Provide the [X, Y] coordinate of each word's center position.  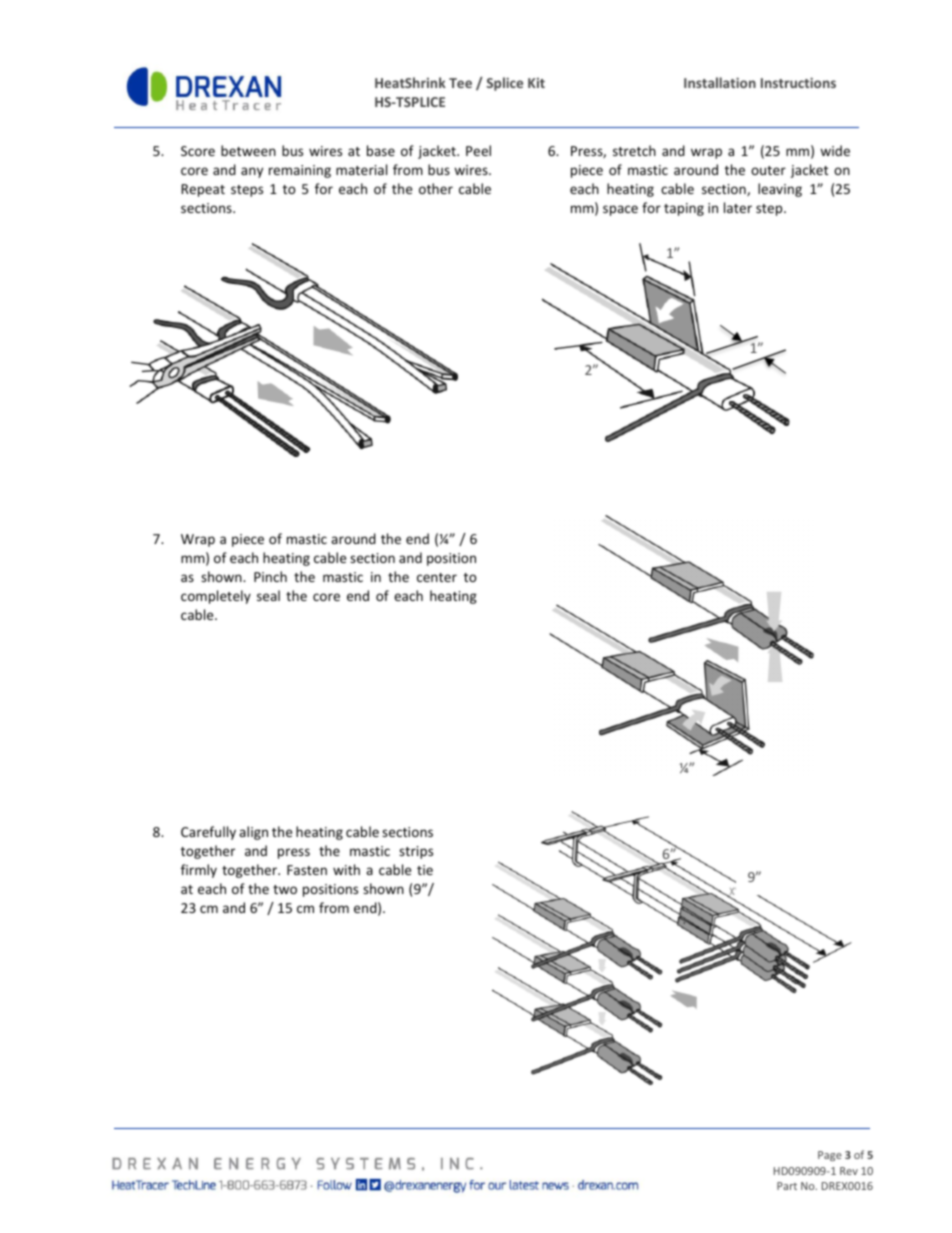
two [285, 889]
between [248, 150]
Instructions [798, 83]
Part [787, 1186]
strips [416, 852]
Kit [536, 83]
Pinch [270, 576]
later [738, 207]
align [253, 833]
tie [425, 870]
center [437, 577]
